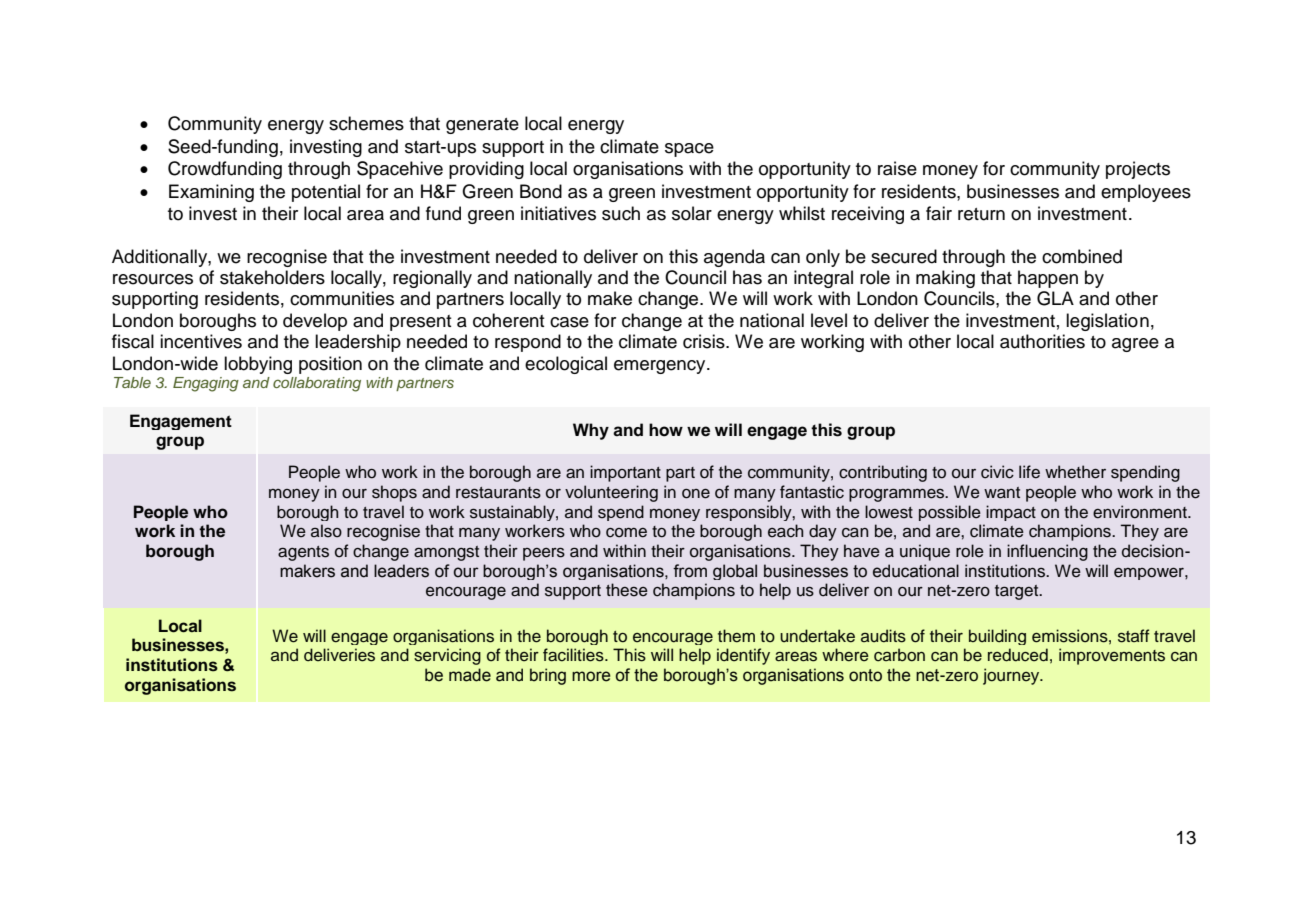 Image resolution: width=1308 pixels, height=924 pixels. I want to click on facilities, so click(574, 655).
